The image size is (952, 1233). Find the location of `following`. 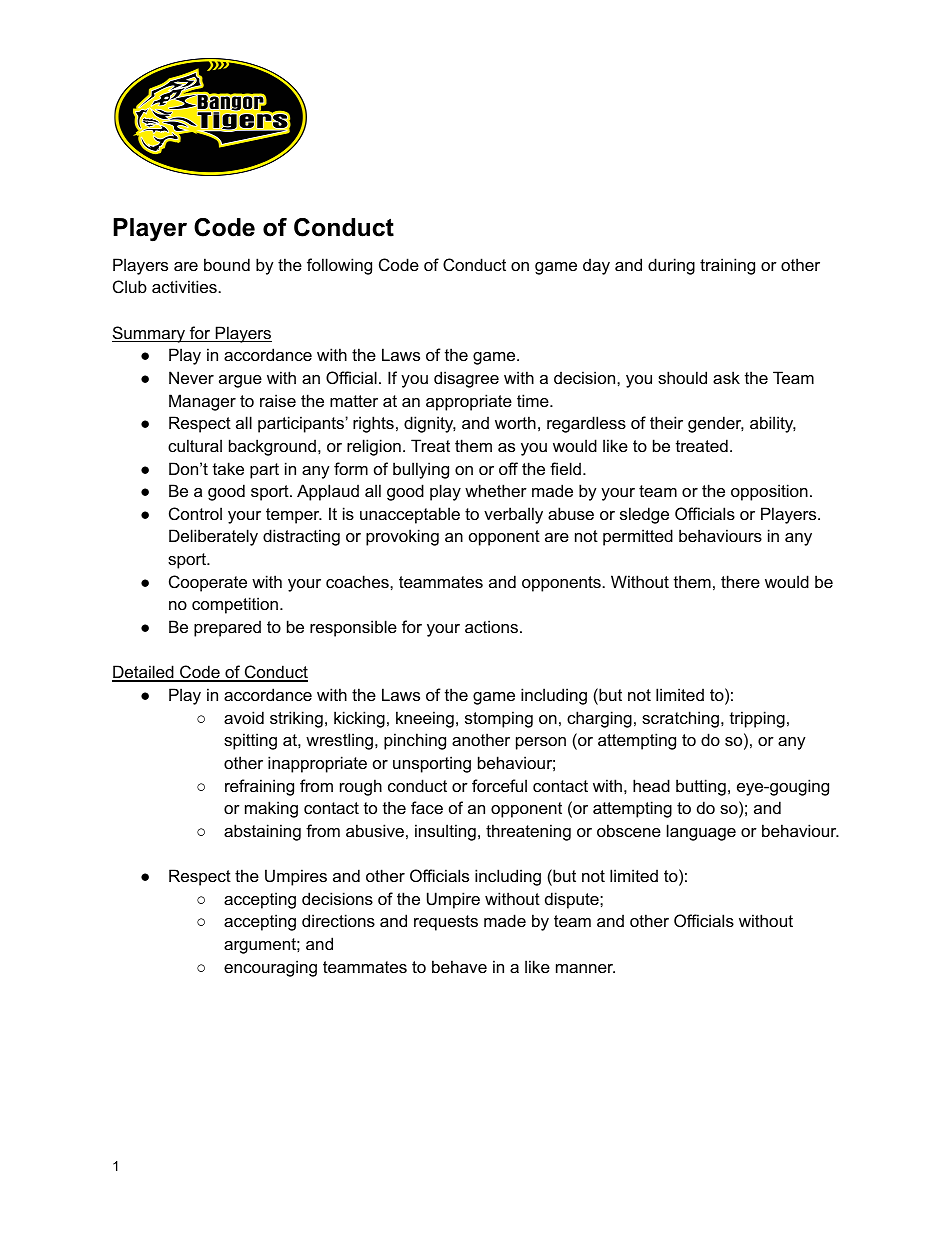

following is located at coordinates (339, 266).
